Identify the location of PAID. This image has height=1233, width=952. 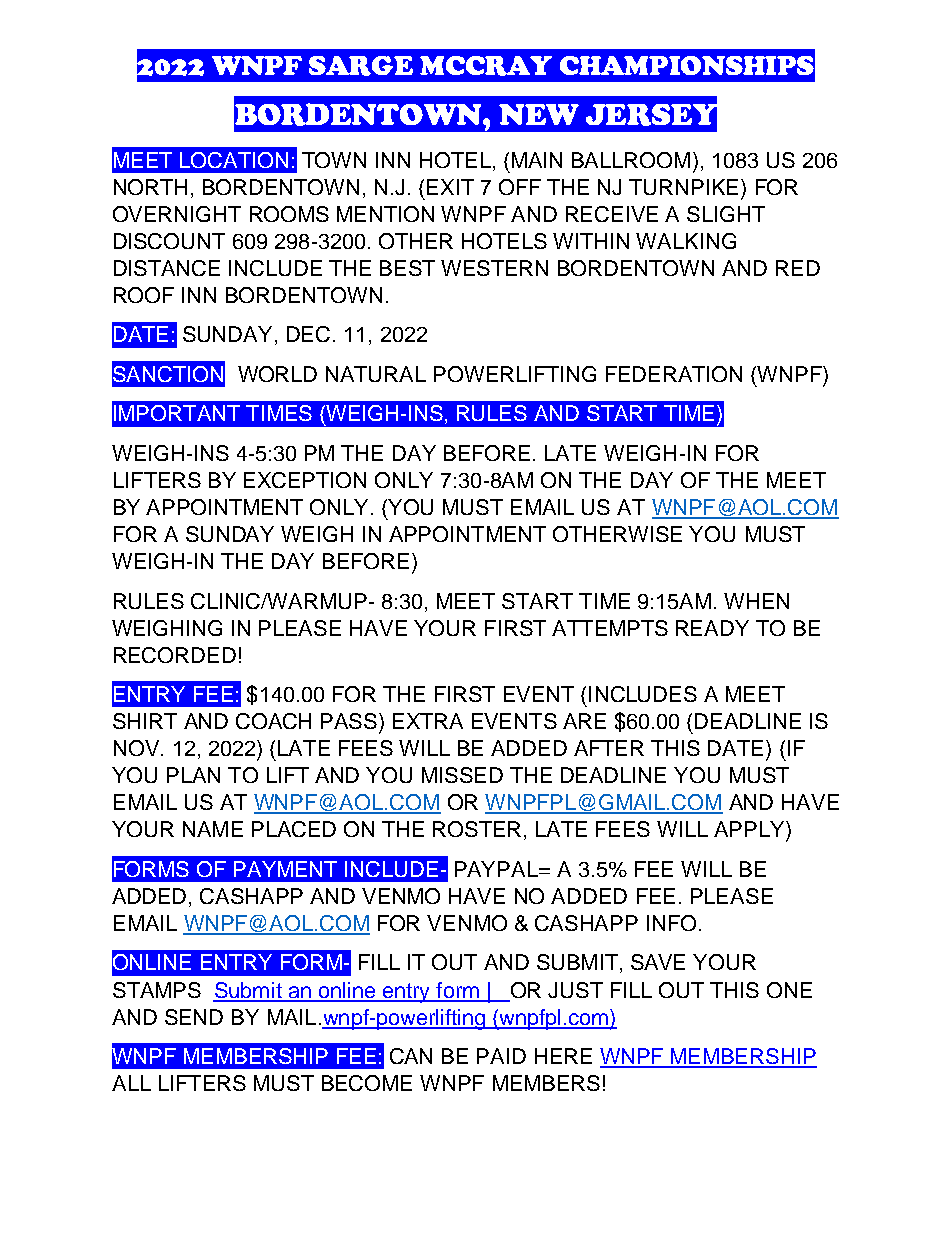
(501, 1056).
